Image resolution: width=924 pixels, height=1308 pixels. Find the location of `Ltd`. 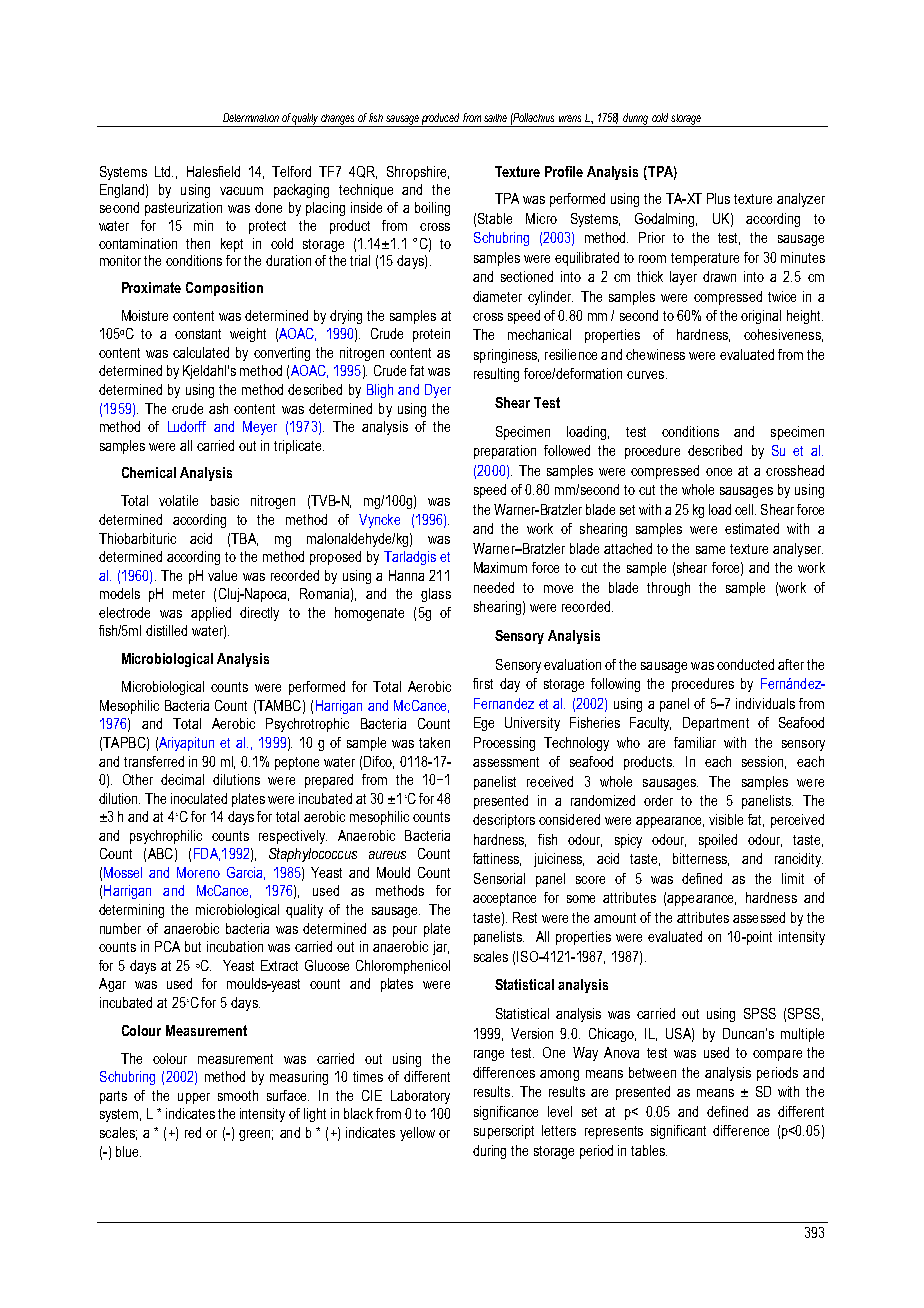

Ltd is located at coordinates (164, 171).
